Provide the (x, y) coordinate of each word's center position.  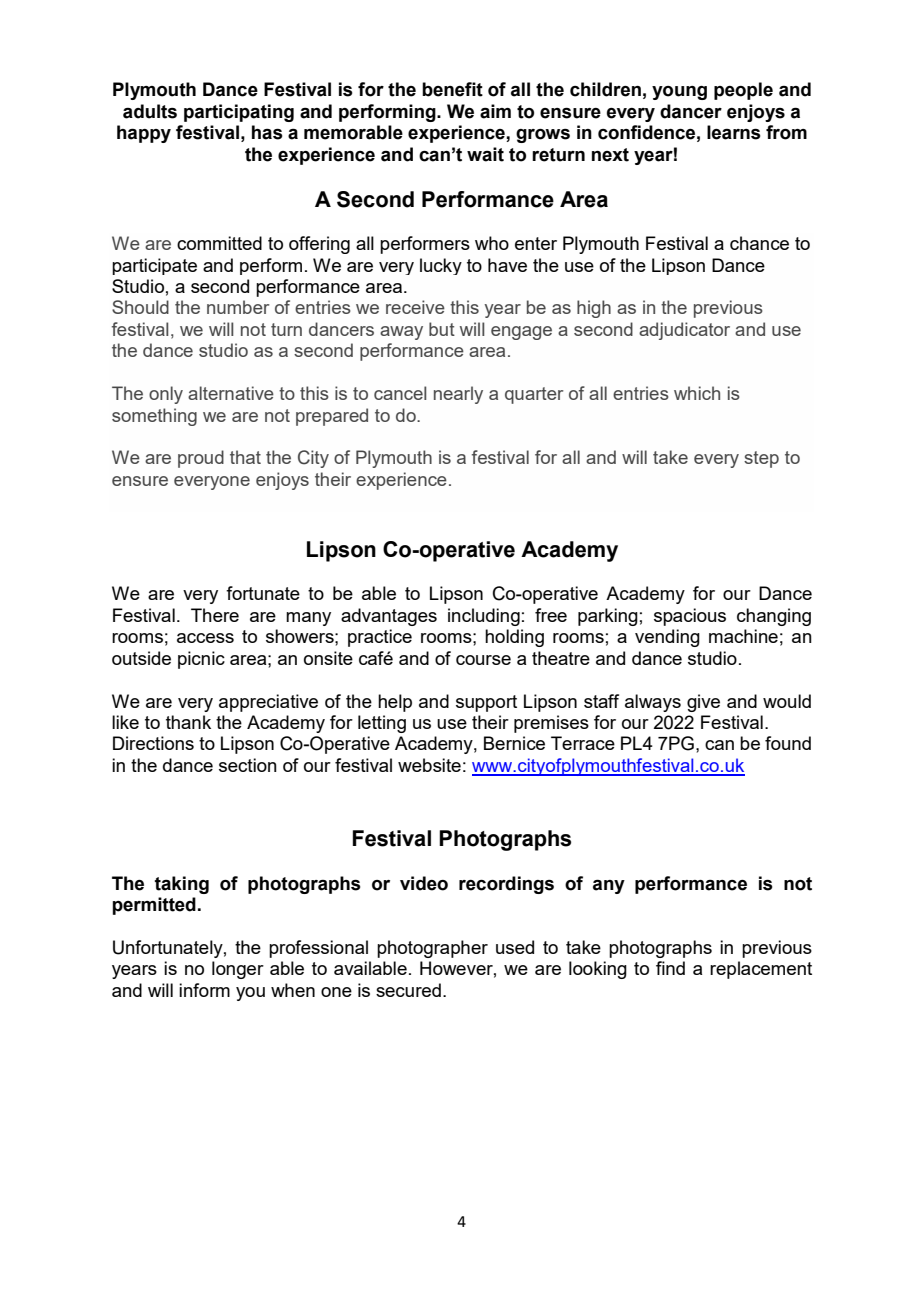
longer (238, 970)
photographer (432, 949)
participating (239, 113)
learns (734, 132)
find (670, 968)
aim (495, 111)
